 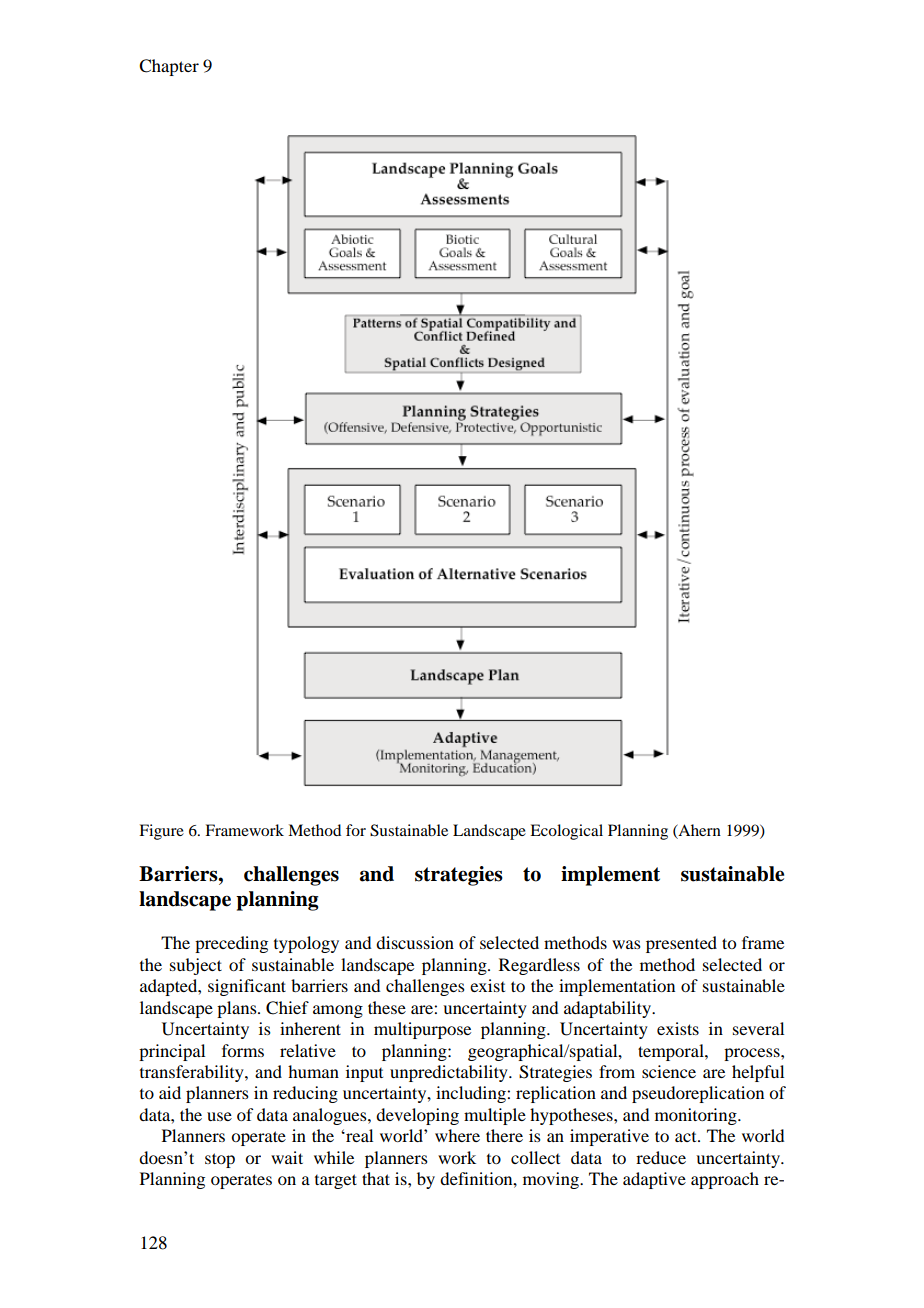 What do you see at coordinates (681, 944) in the screenshot?
I see `presented` at bounding box center [681, 944].
